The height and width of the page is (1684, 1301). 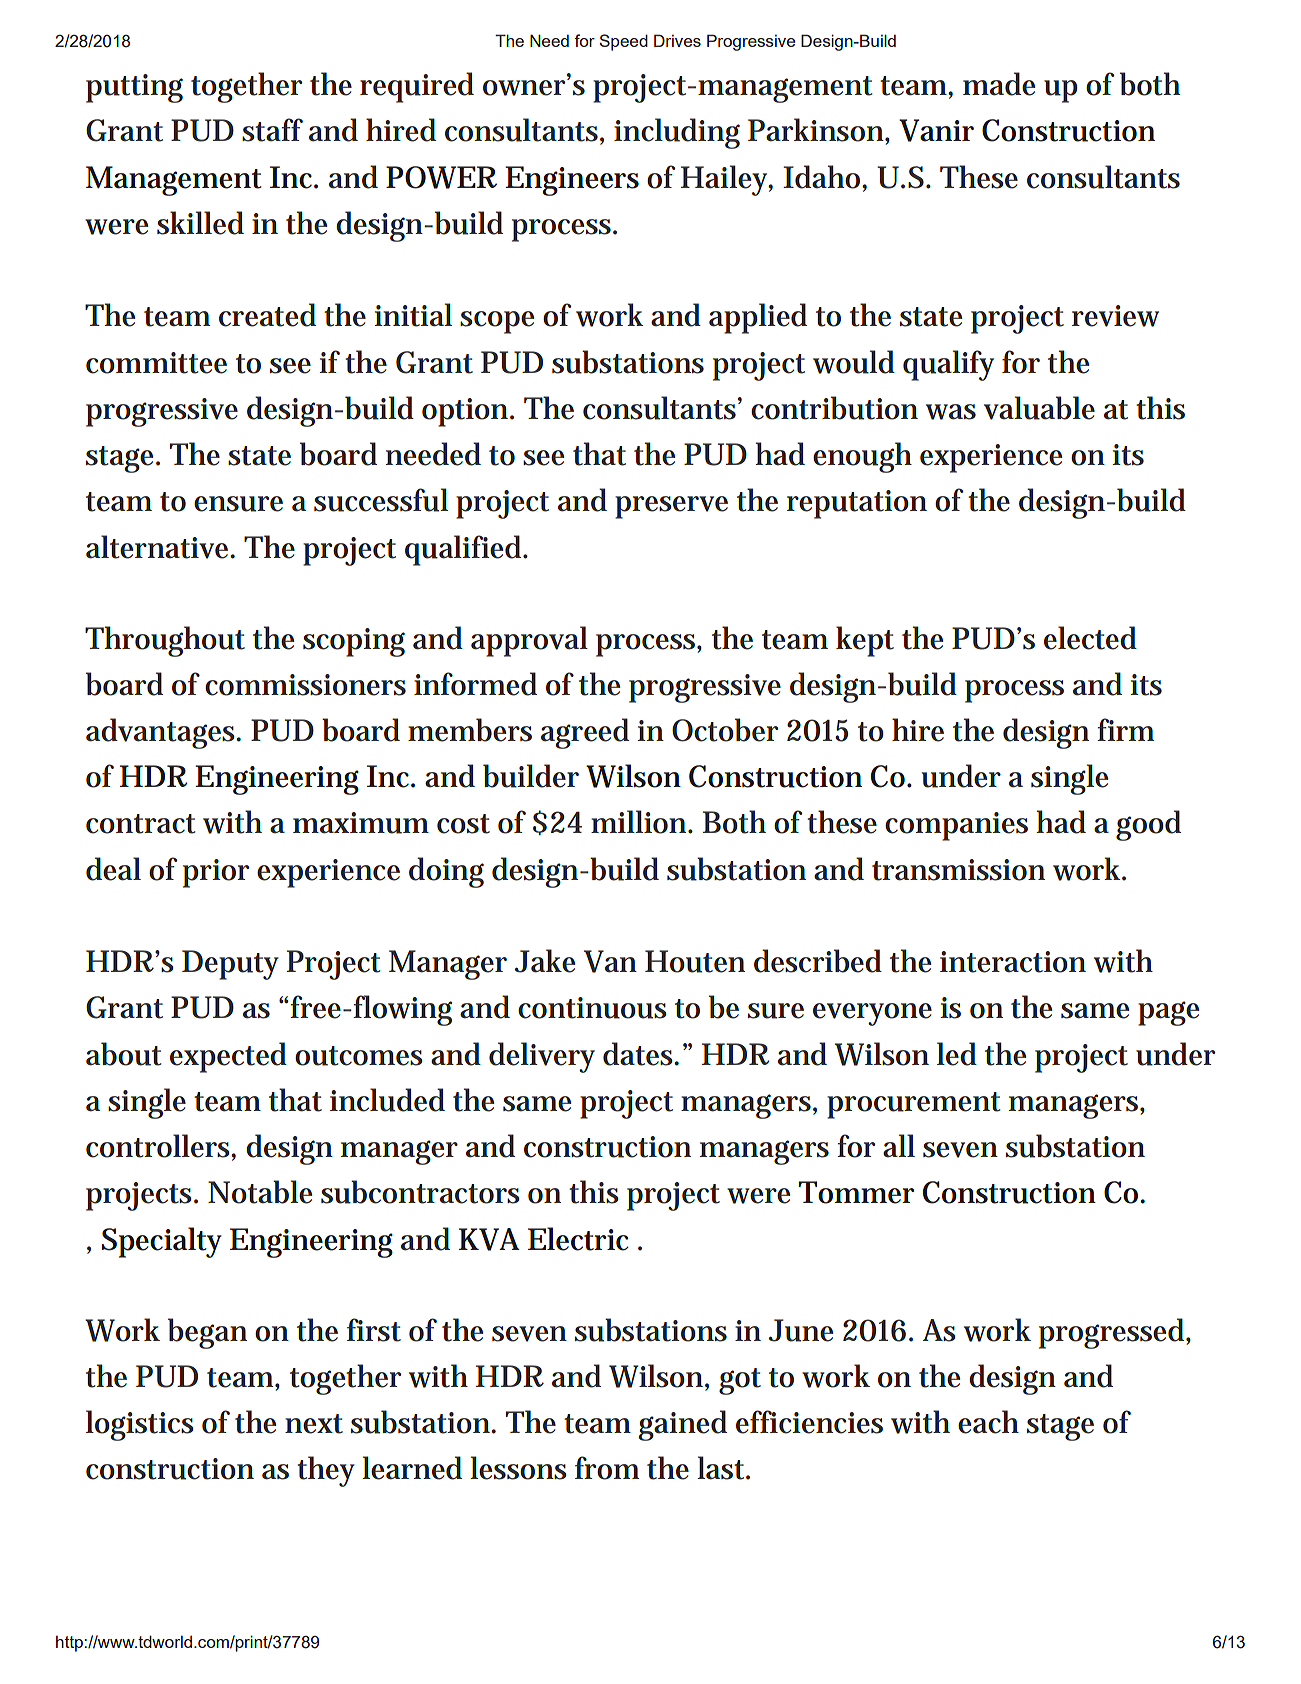 I want to click on next, so click(x=314, y=1424).
